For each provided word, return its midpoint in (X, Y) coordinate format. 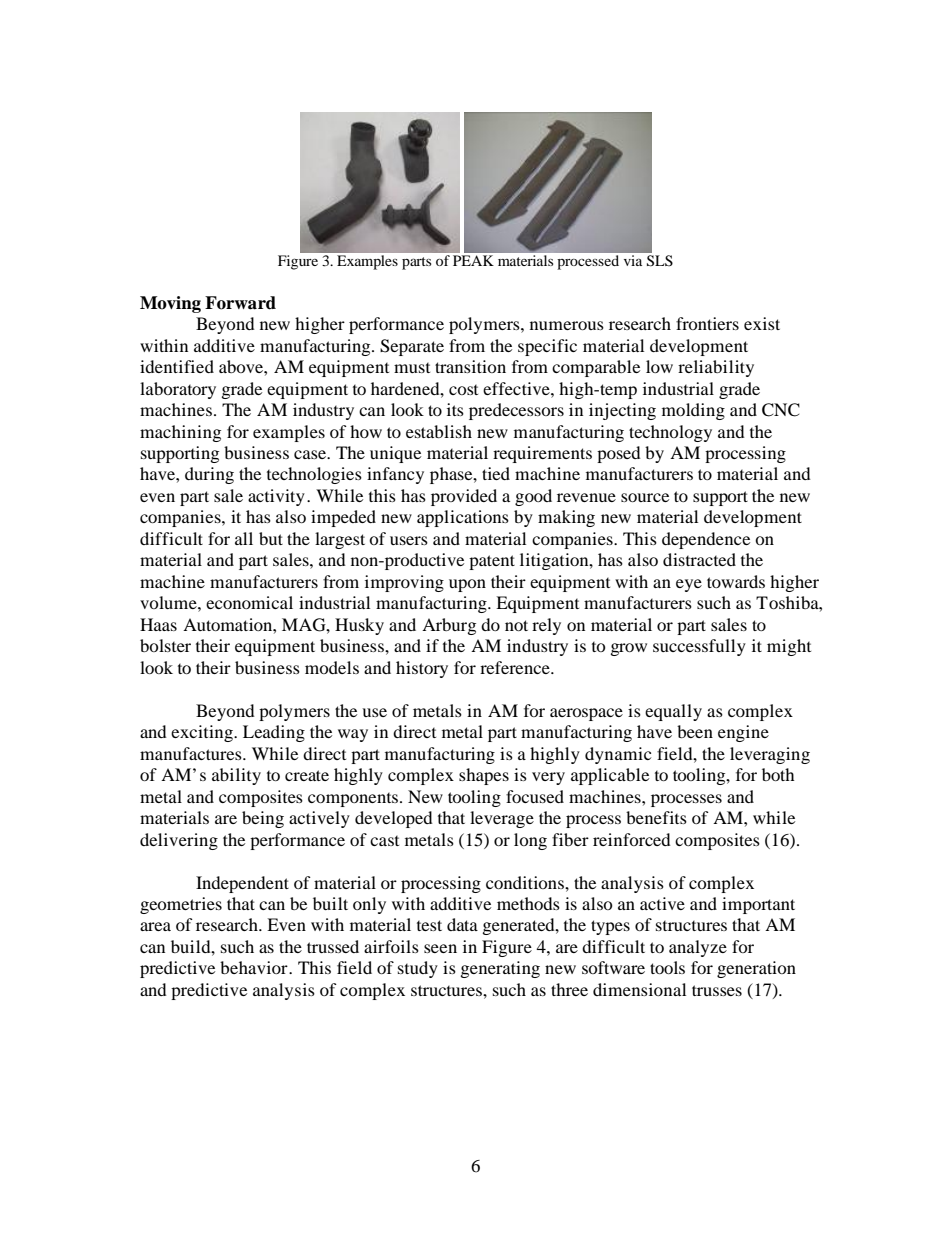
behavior (255, 967)
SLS (660, 261)
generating (500, 969)
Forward (240, 303)
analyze (698, 948)
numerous (567, 325)
